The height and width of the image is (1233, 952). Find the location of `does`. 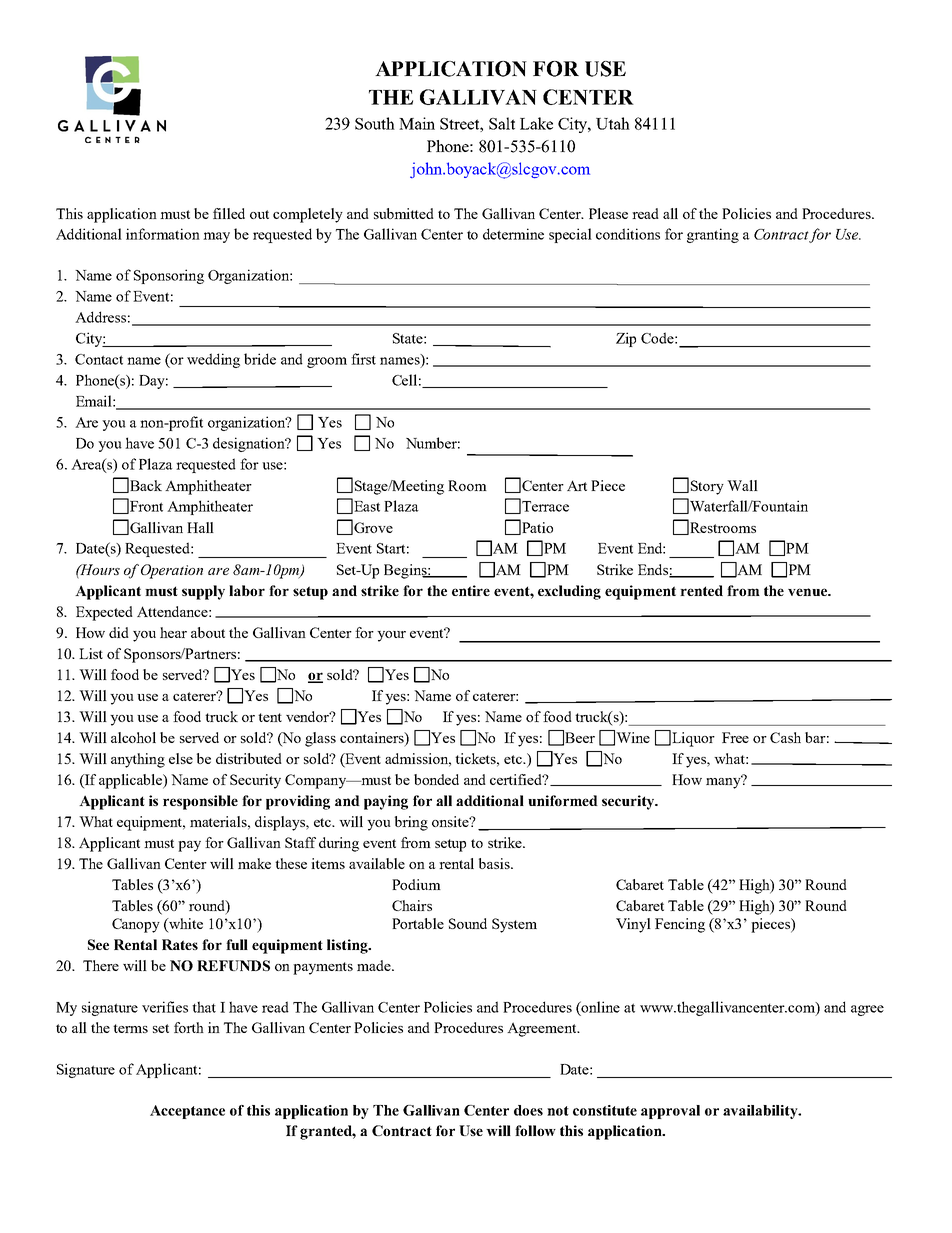

does is located at coordinates (528, 1110).
